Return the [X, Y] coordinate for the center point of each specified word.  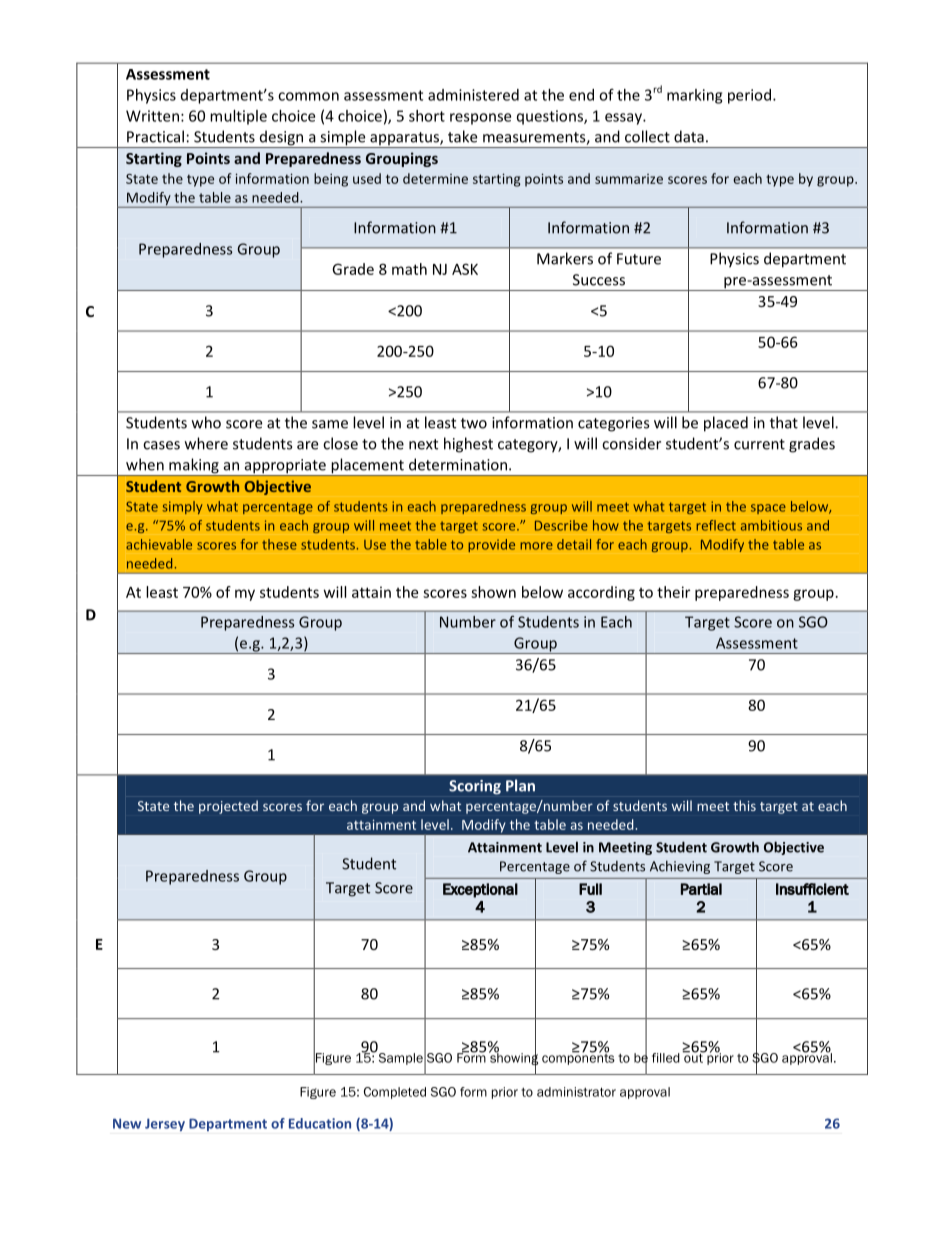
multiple [238, 117]
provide [491, 545]
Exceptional [480, 890]
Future [639, 259]
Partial [701, 889]
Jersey [165, 1124]
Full [590, 889]
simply [182, 507]
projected [228, 807]
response [480, 119]
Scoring [475, 787]
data [689, 136]
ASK [465, 269]
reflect [716, 525]
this [744, 805]
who [206, 422]
